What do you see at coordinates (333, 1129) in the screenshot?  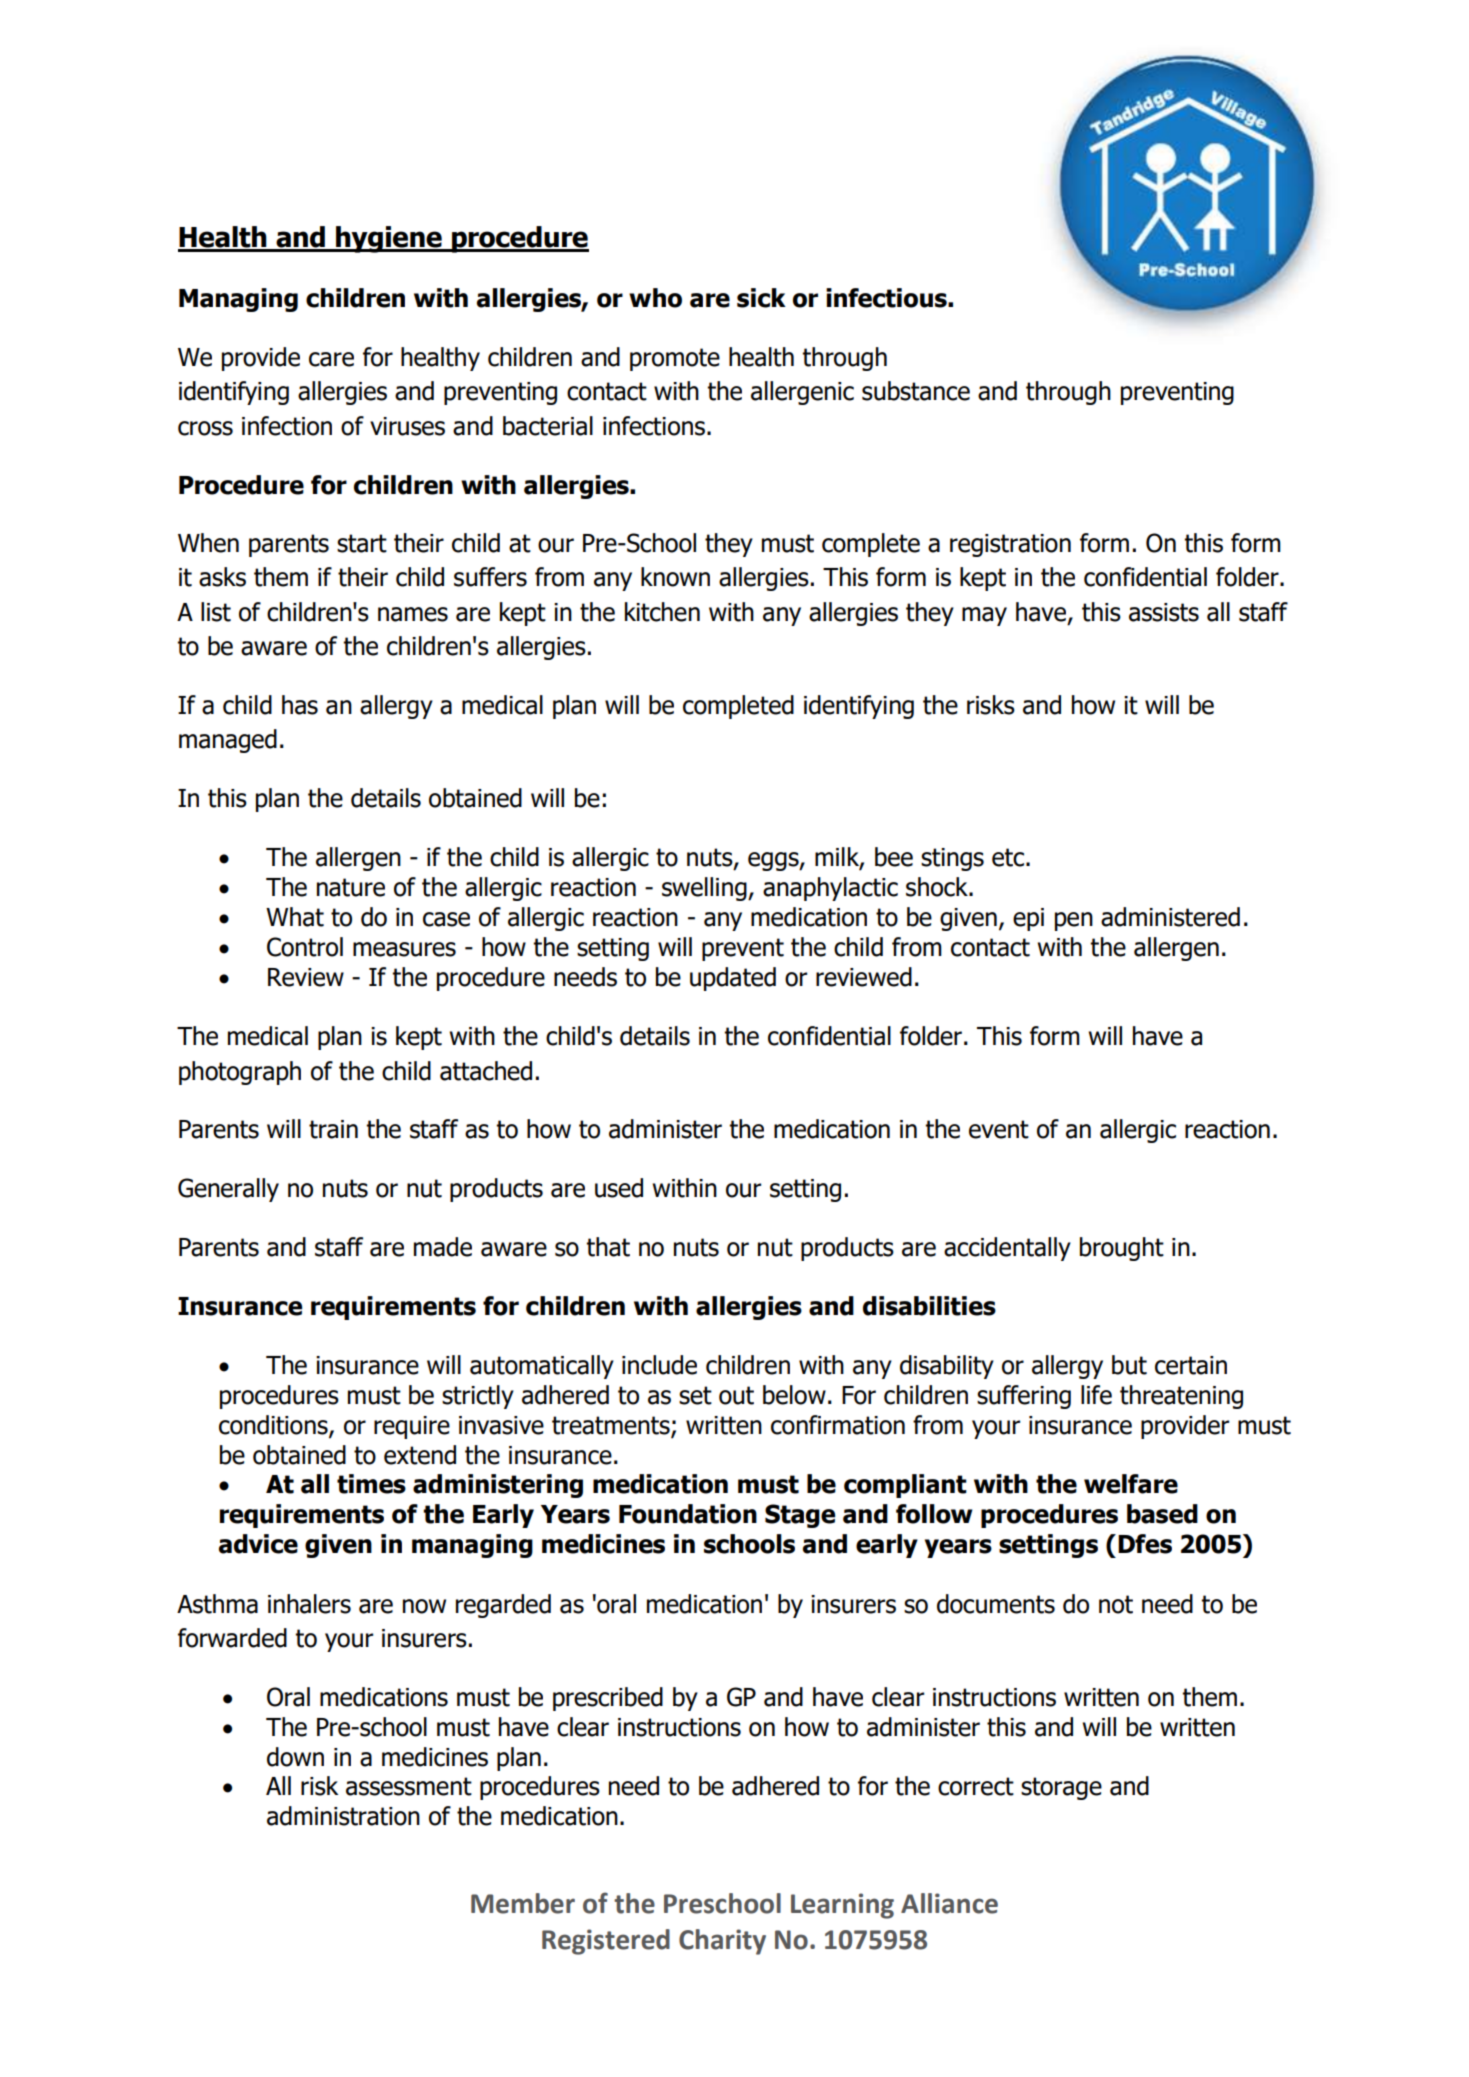 I see `train` at bounding box center [333, 1129].
